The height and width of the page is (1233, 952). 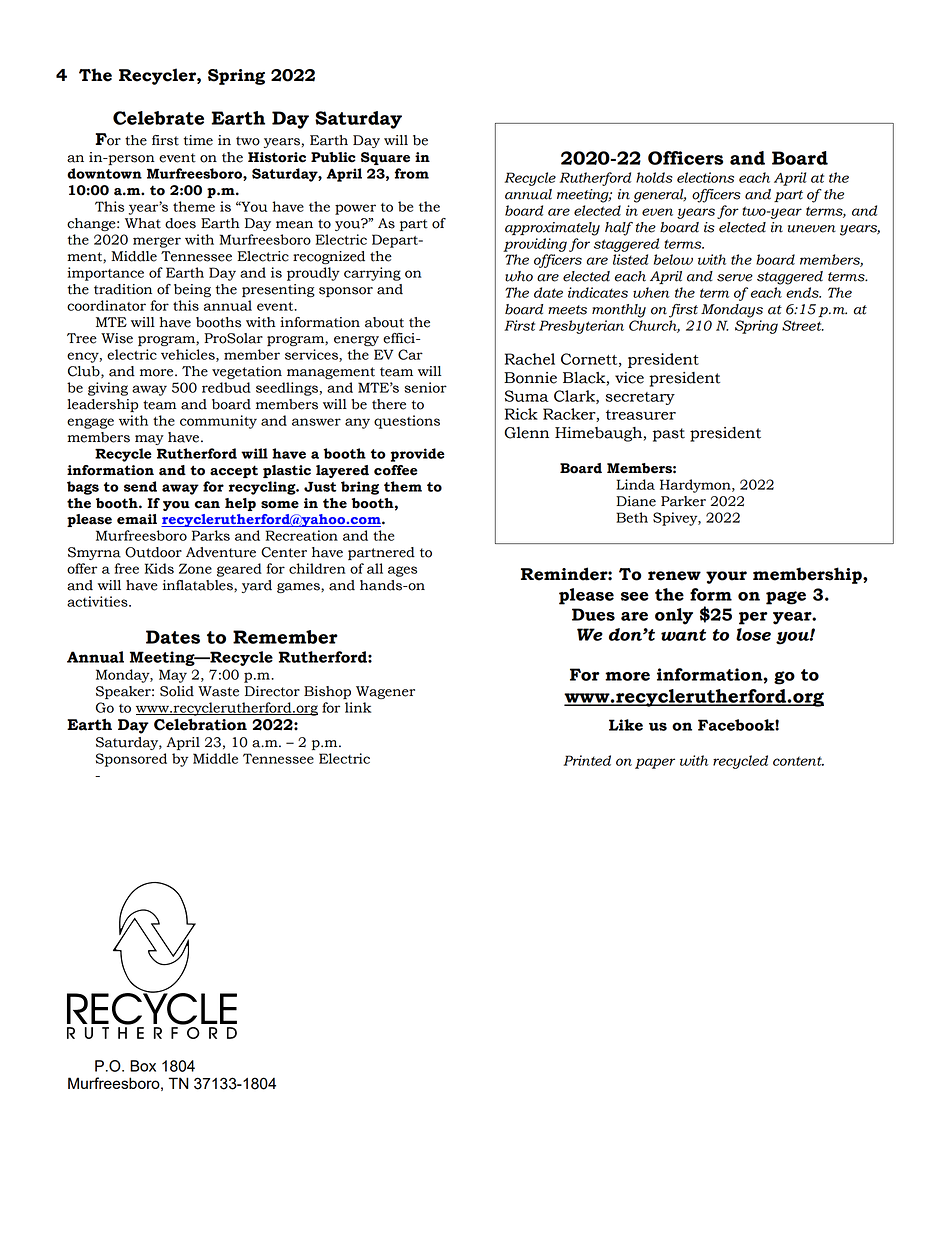 What do you see at coordinates (198, 140) in the page?
I see `time` at bounding box center [198, 140].
